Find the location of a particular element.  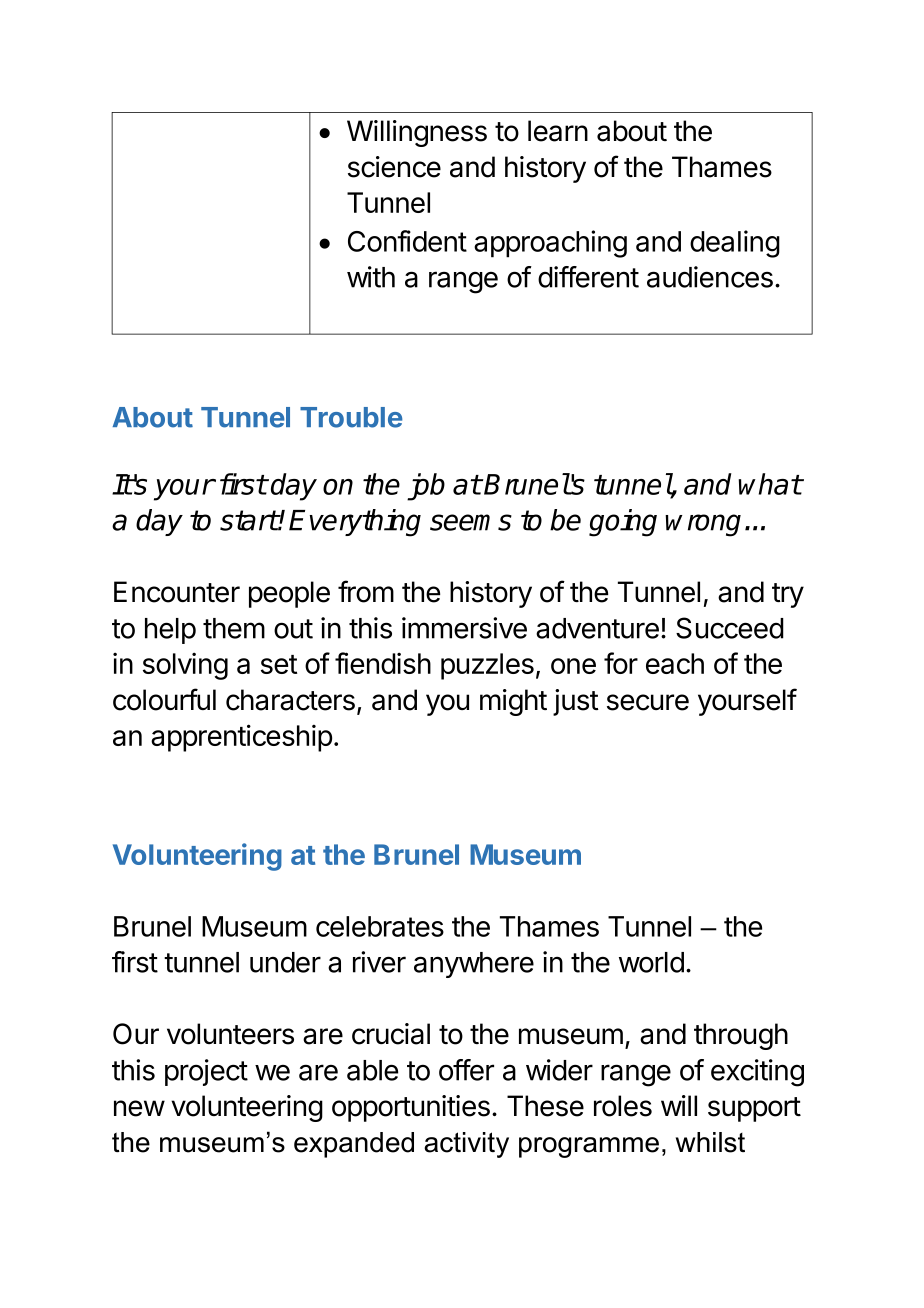

apprenticeship is located at coordinates (241, 738).
